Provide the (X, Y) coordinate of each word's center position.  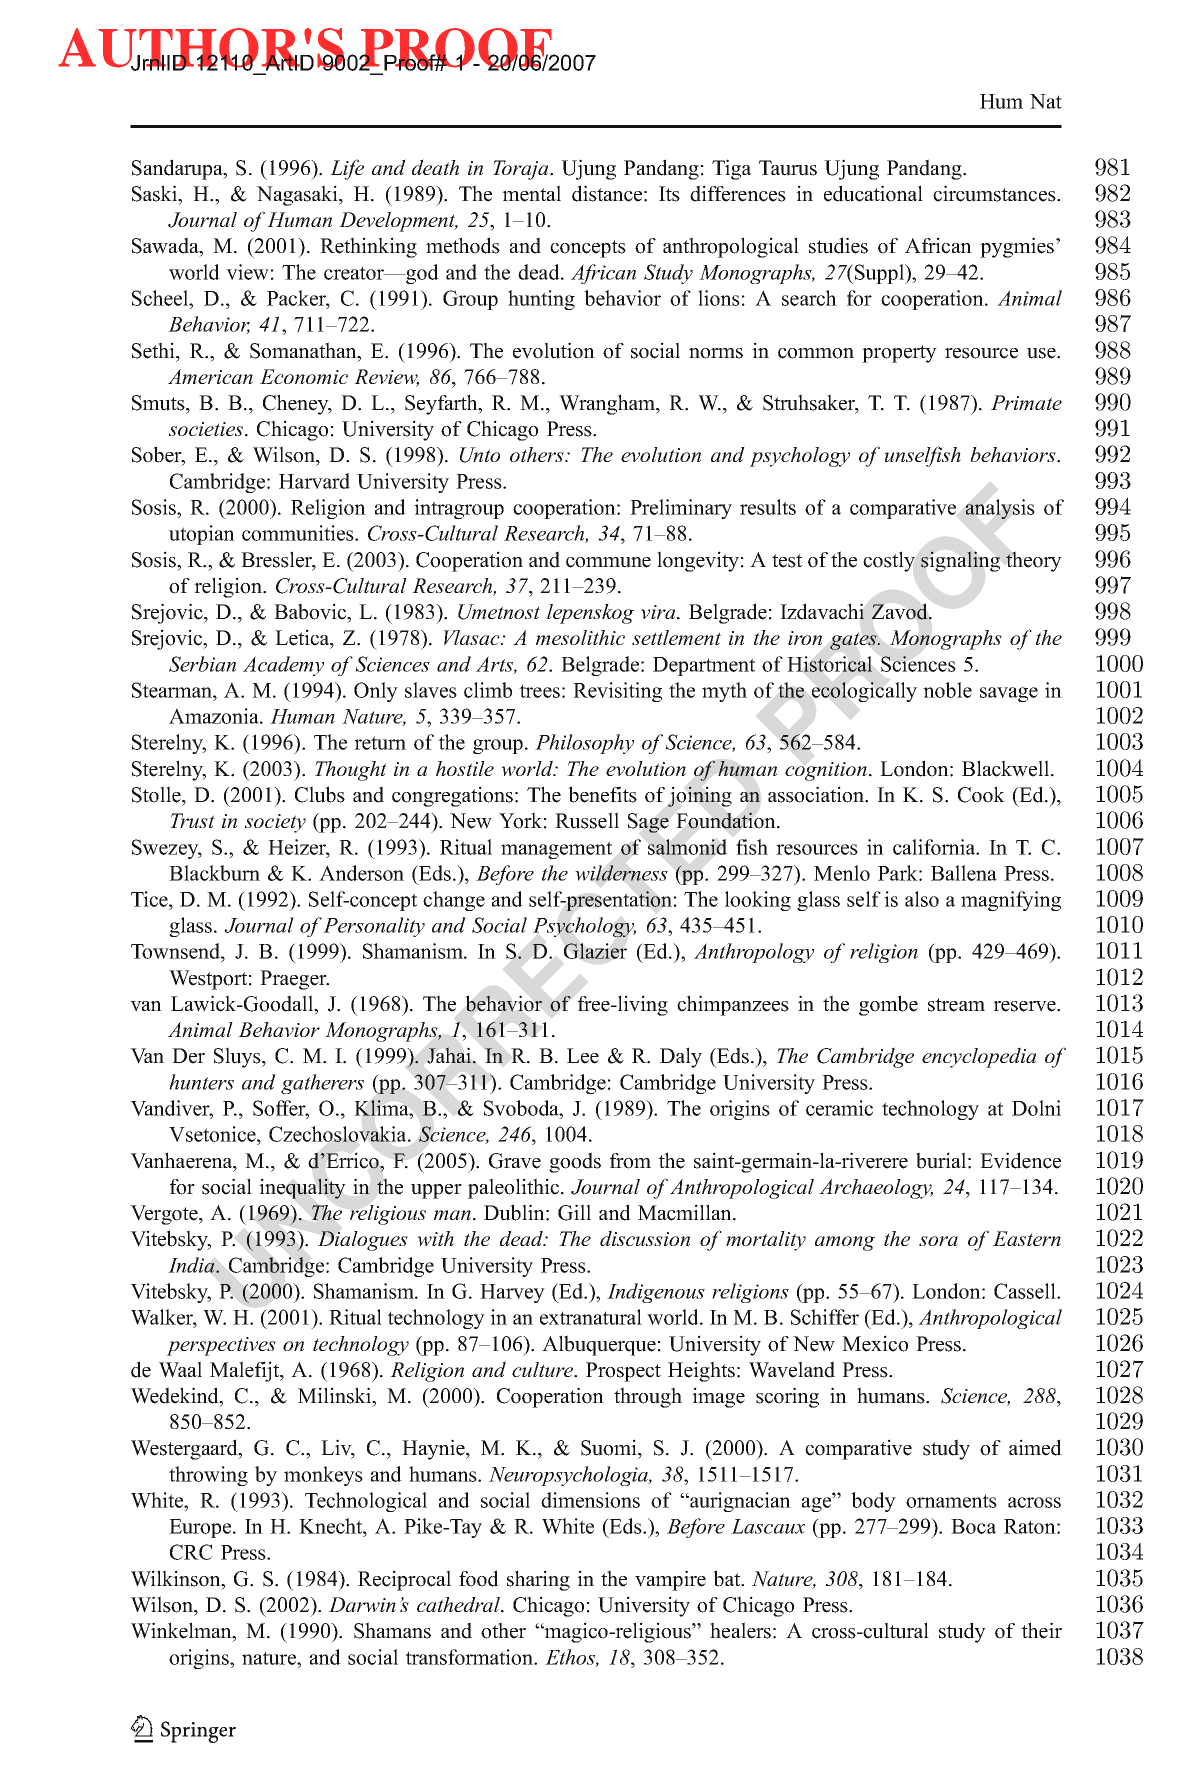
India (192, 1265)
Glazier (595, 951)
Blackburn (214, 873)
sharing (538, 1580)
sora (938, 1241)
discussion (645, 1238)
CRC (191, 1552)
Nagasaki (298, 195)
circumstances (995, 193)
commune (608, 562)
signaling (960, 561)
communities (299, 533)
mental (531, 193)
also (922, 899)
